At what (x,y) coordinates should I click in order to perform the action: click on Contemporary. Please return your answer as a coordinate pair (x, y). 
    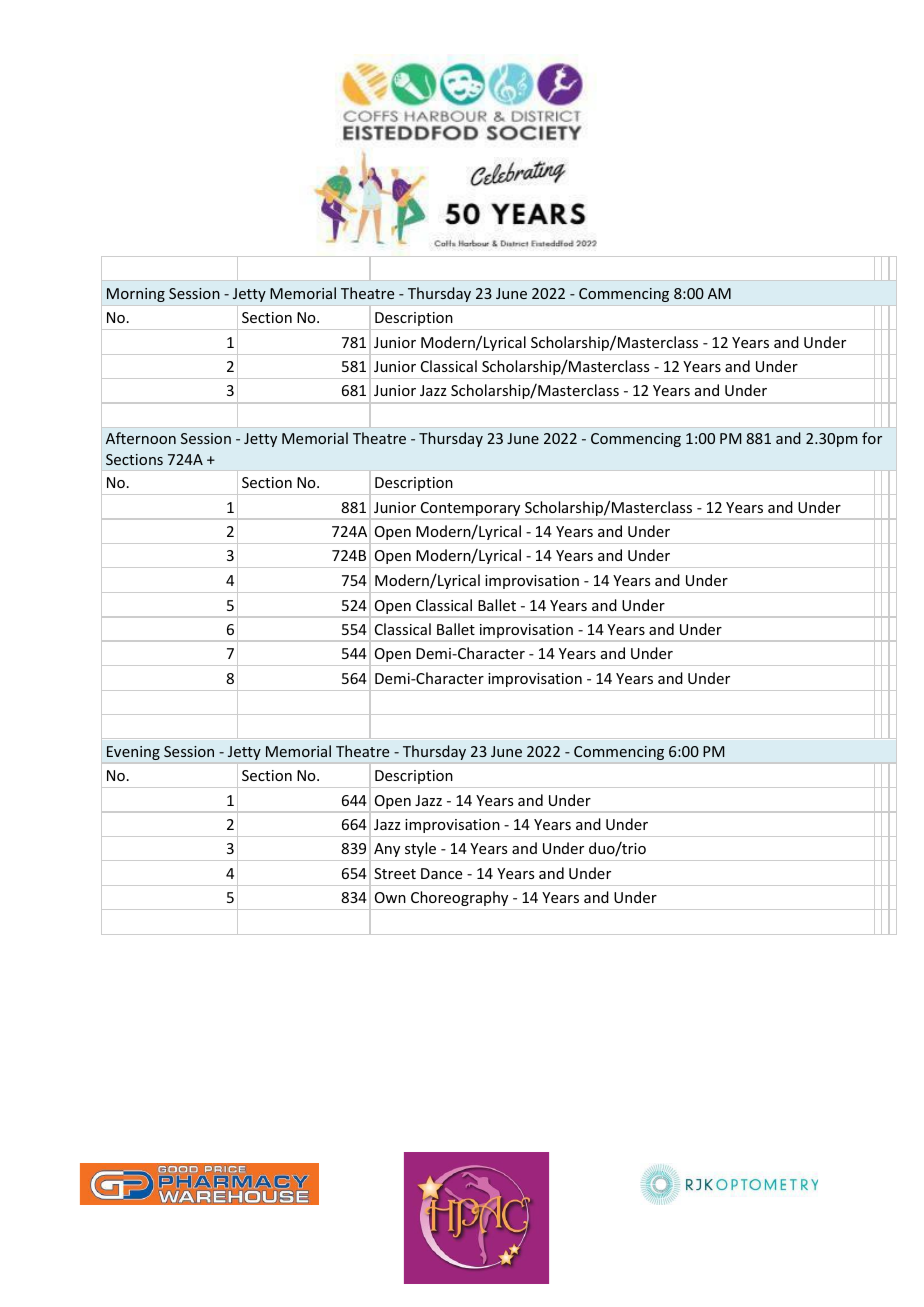
    Looking at the image, I should click on (470, 510).
